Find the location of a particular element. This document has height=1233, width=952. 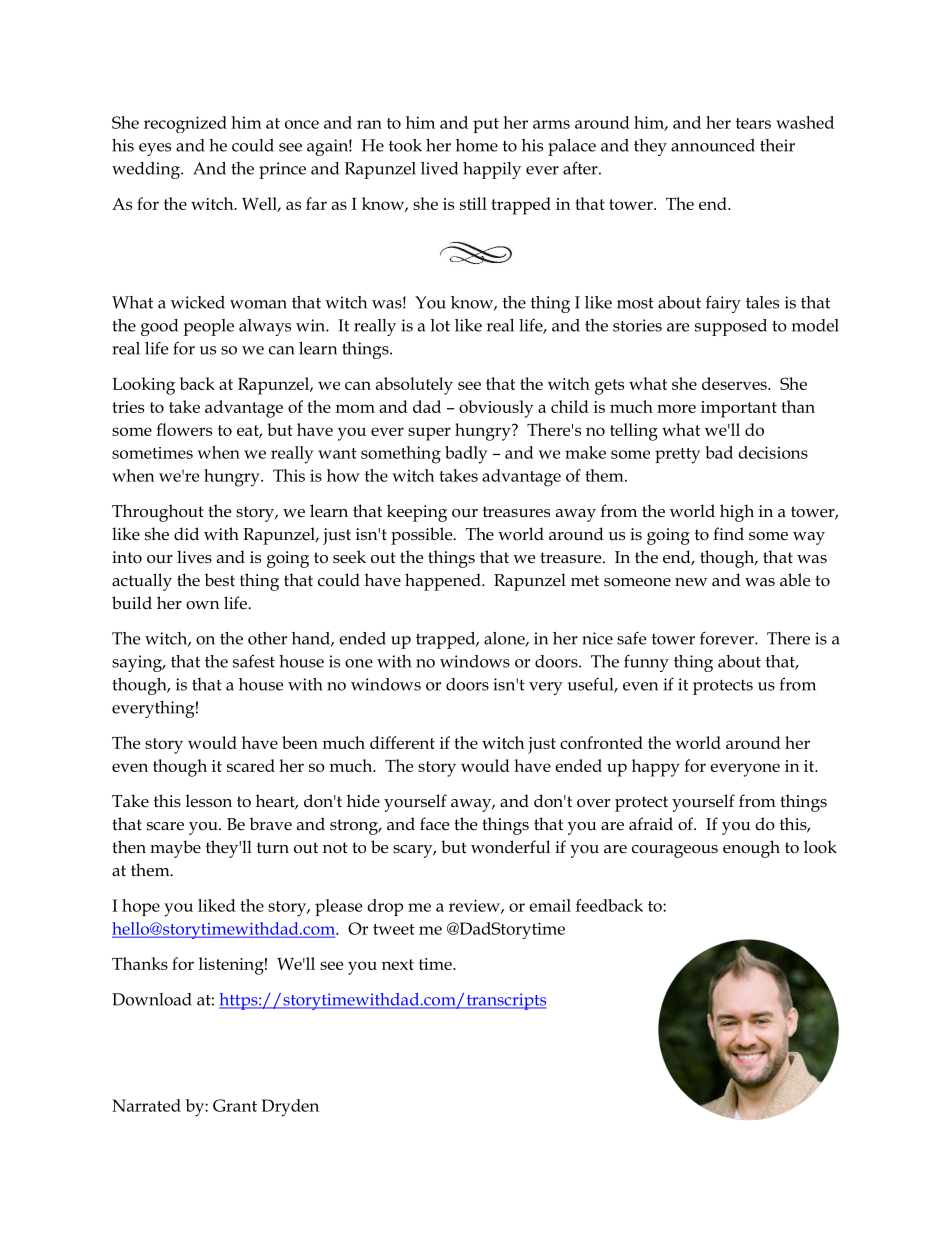

Grant is located at coordinates (235, 1105).
